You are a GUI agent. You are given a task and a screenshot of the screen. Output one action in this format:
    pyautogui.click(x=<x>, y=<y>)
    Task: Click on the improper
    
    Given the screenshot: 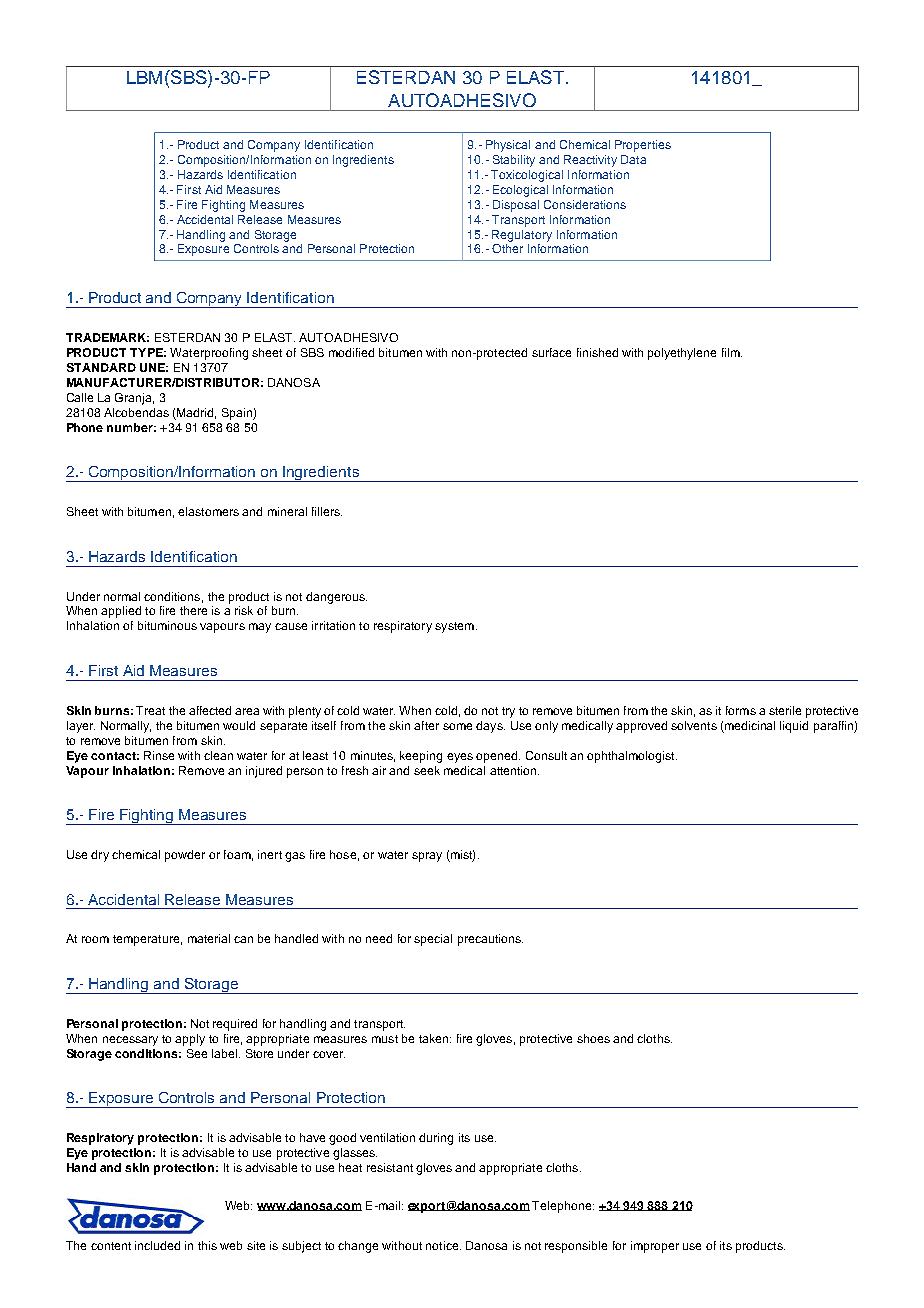 What is the action you would take?
    pyautogui.click(x=655, y=1247)
